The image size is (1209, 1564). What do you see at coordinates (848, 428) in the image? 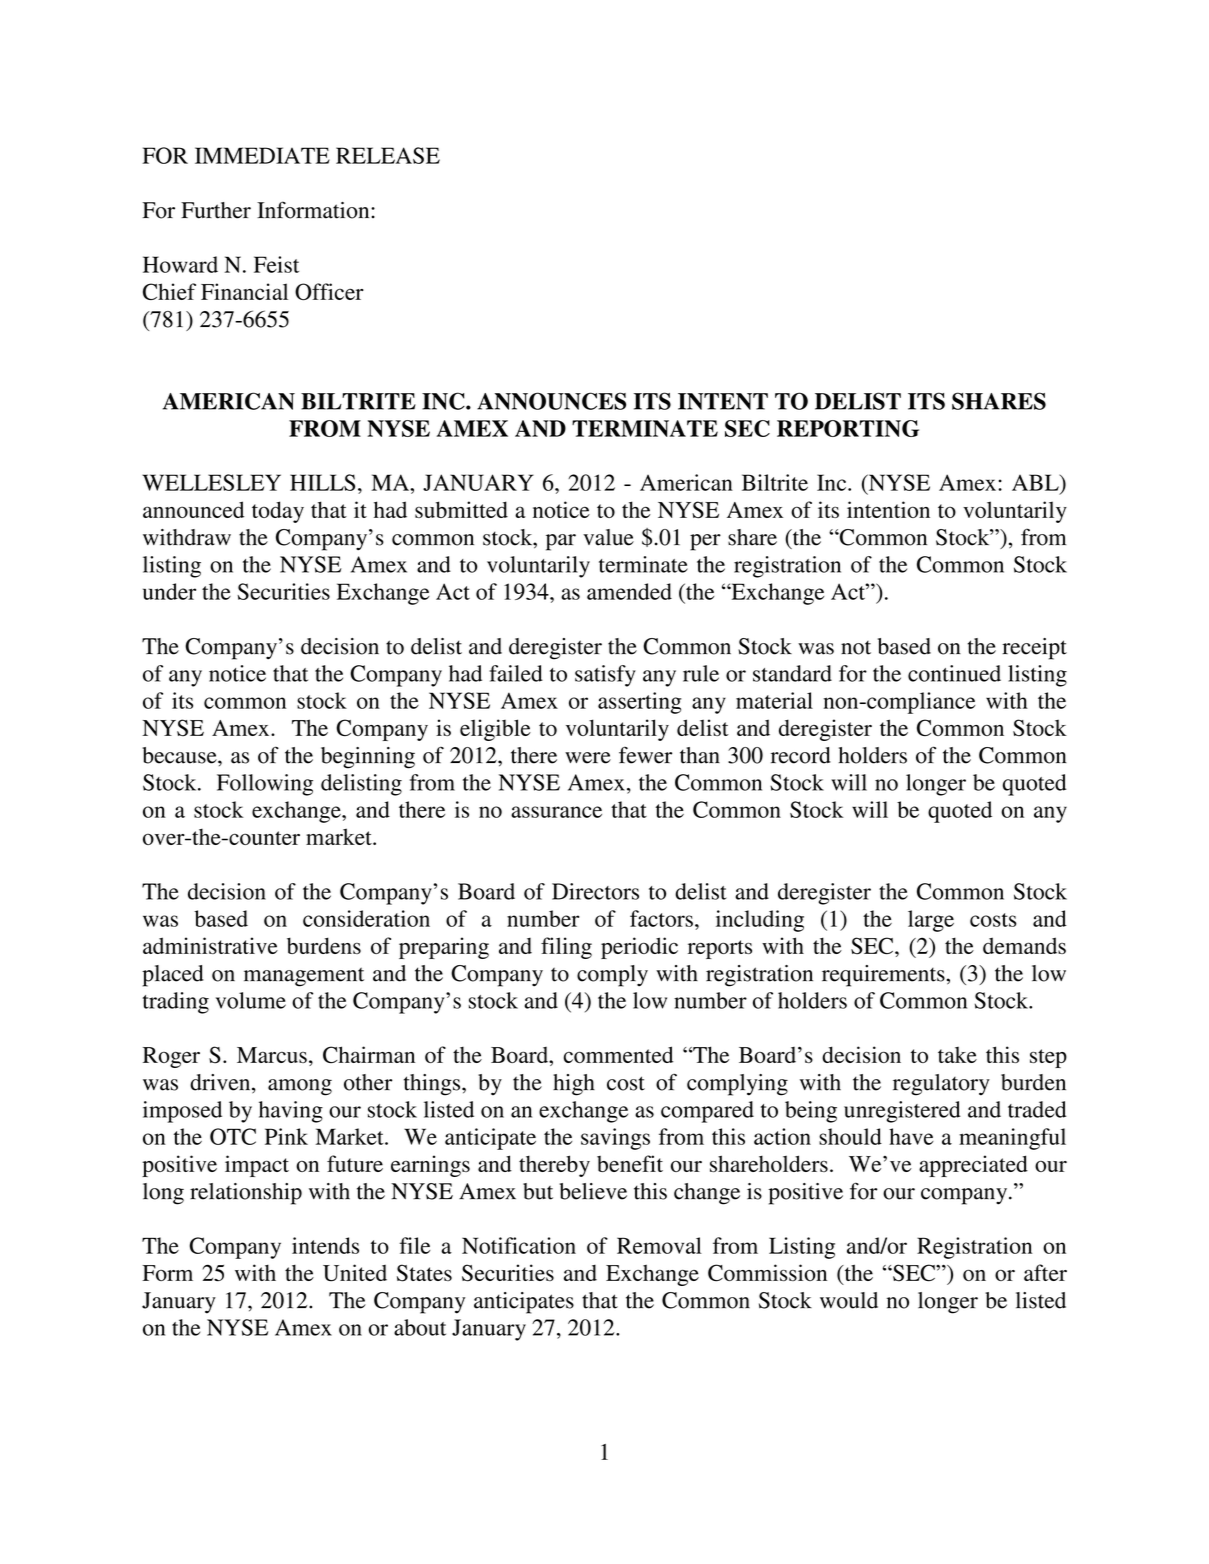
I see `REPORTING` at bounding box center [848, 428].
